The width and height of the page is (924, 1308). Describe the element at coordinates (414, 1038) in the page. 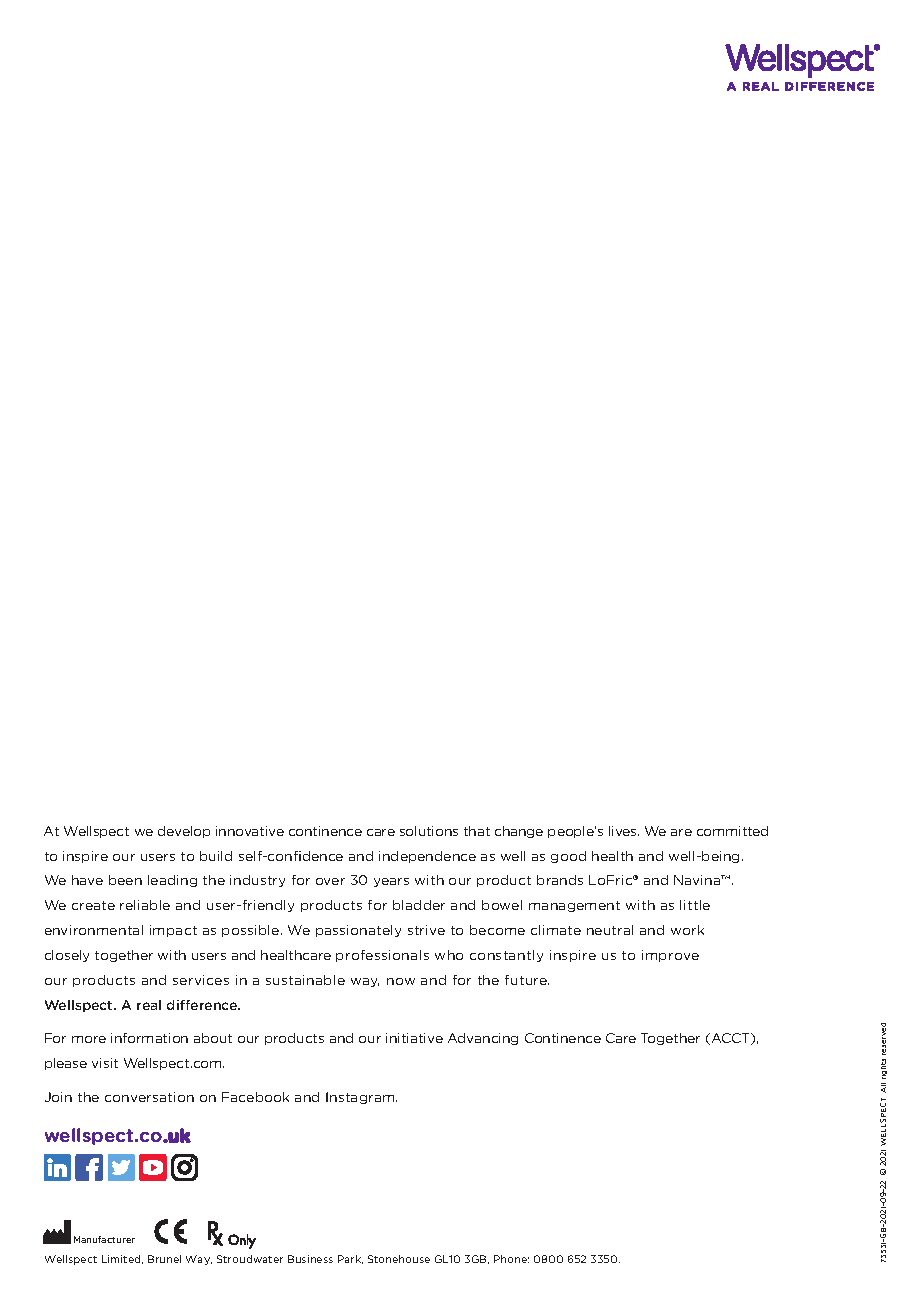

I see `initiative` at that location.
